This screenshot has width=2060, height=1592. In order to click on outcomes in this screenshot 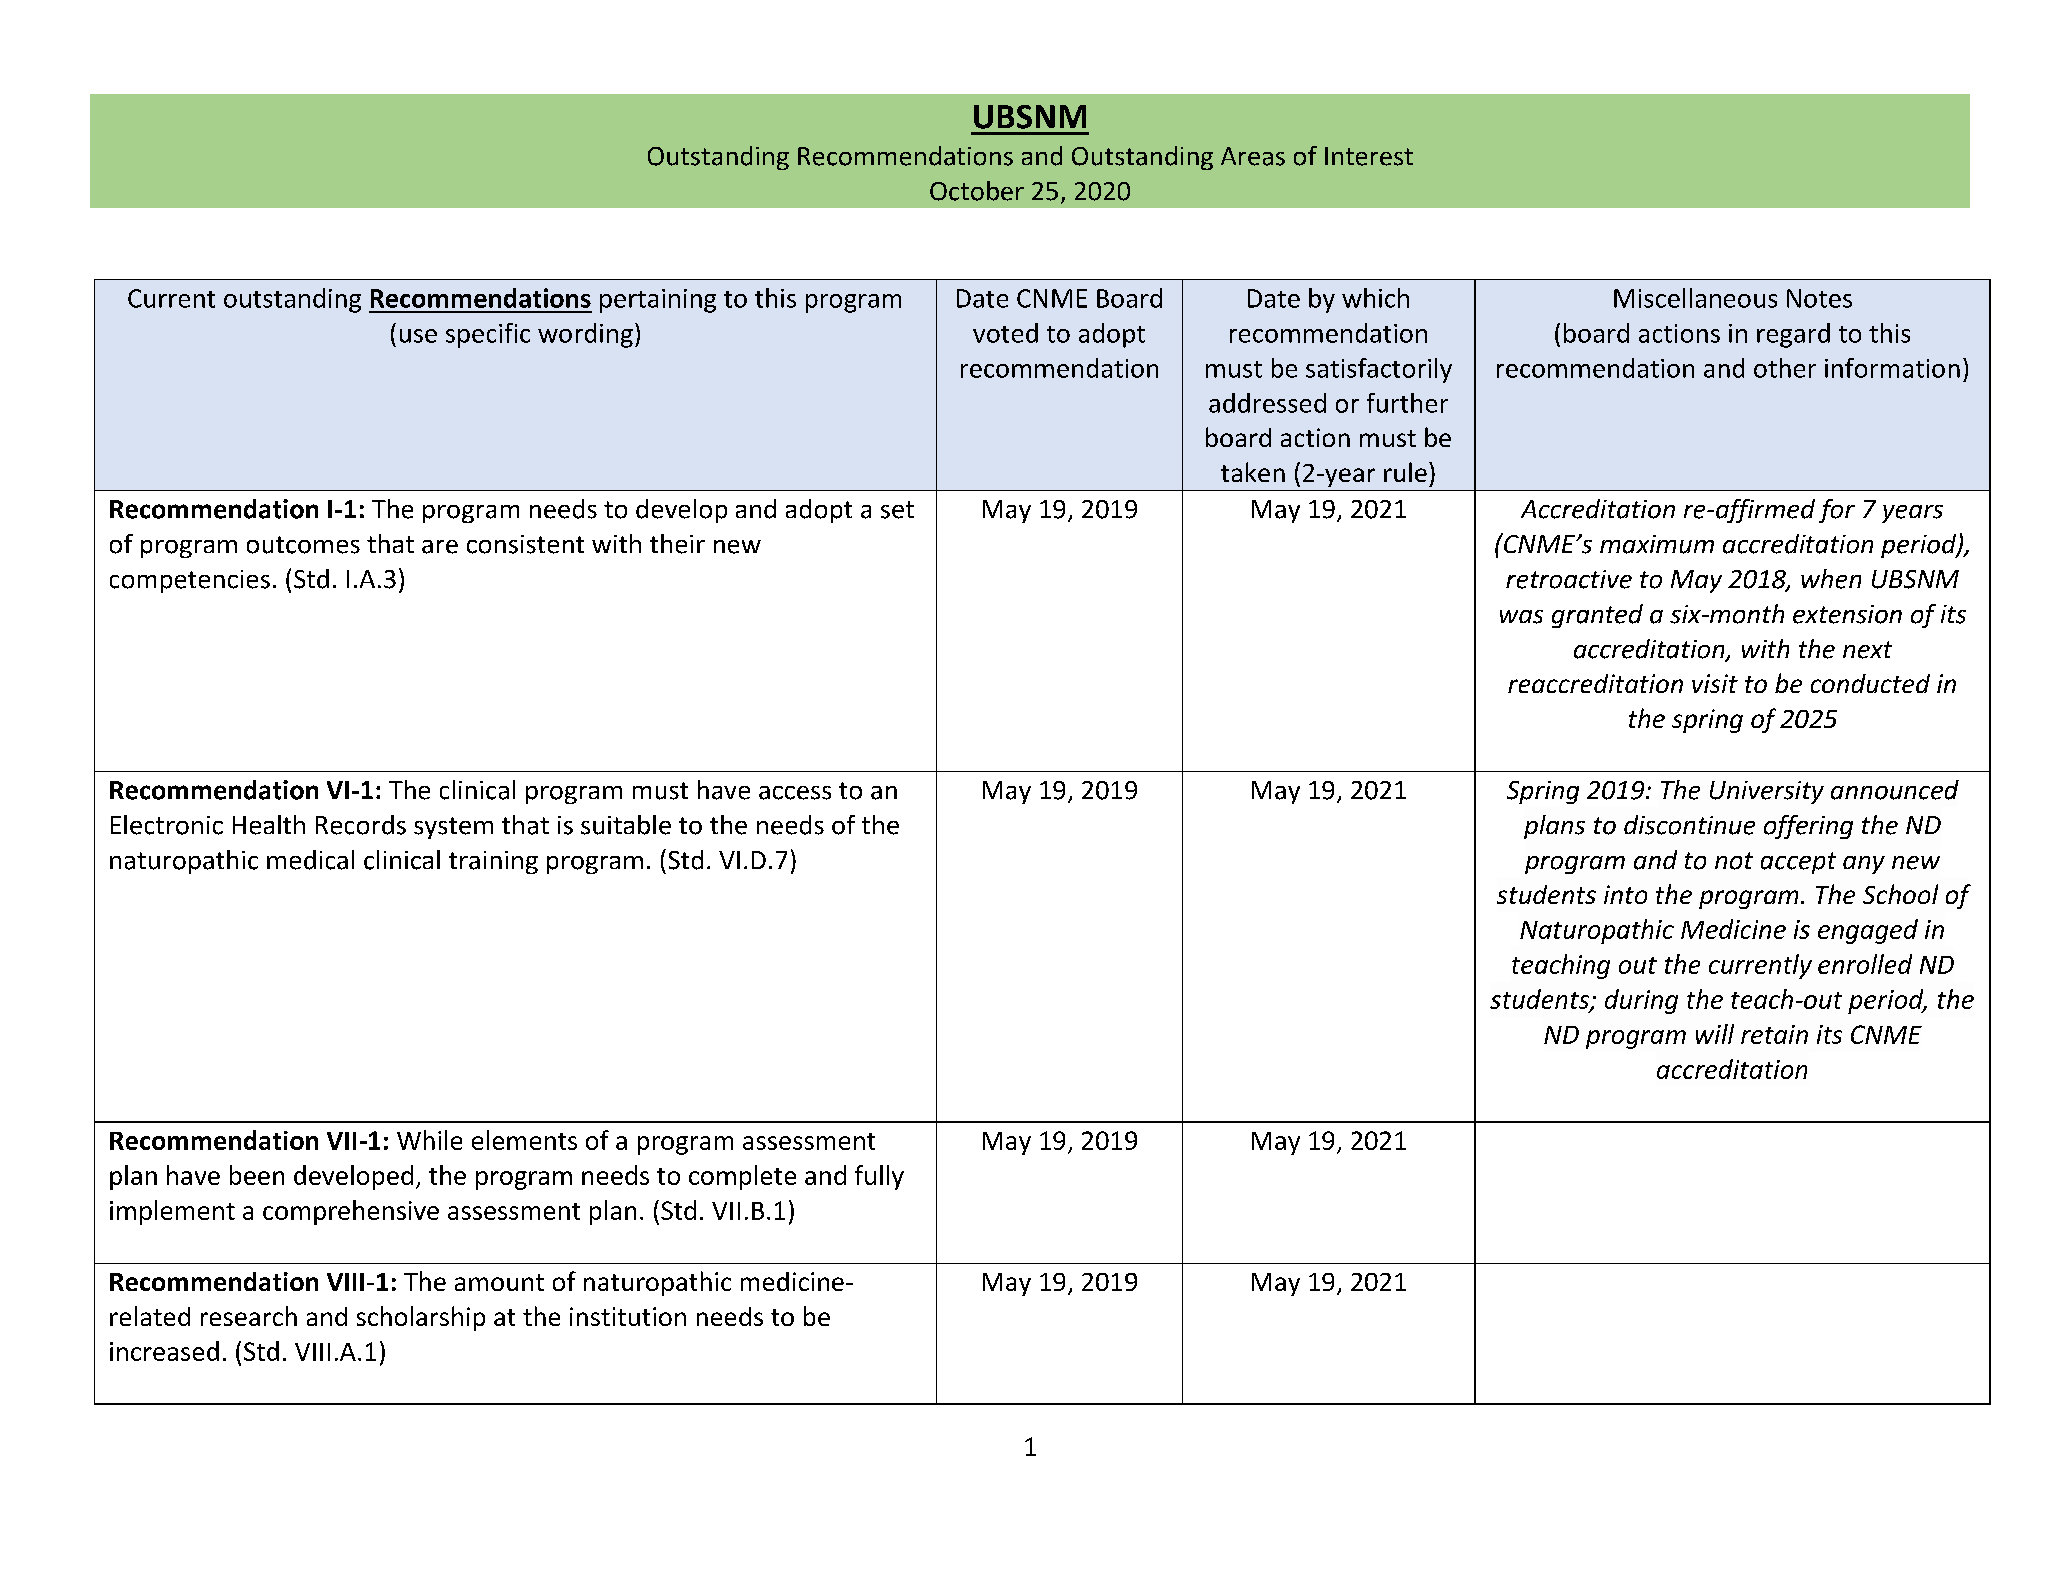, I will do `click(303, 545)`.
